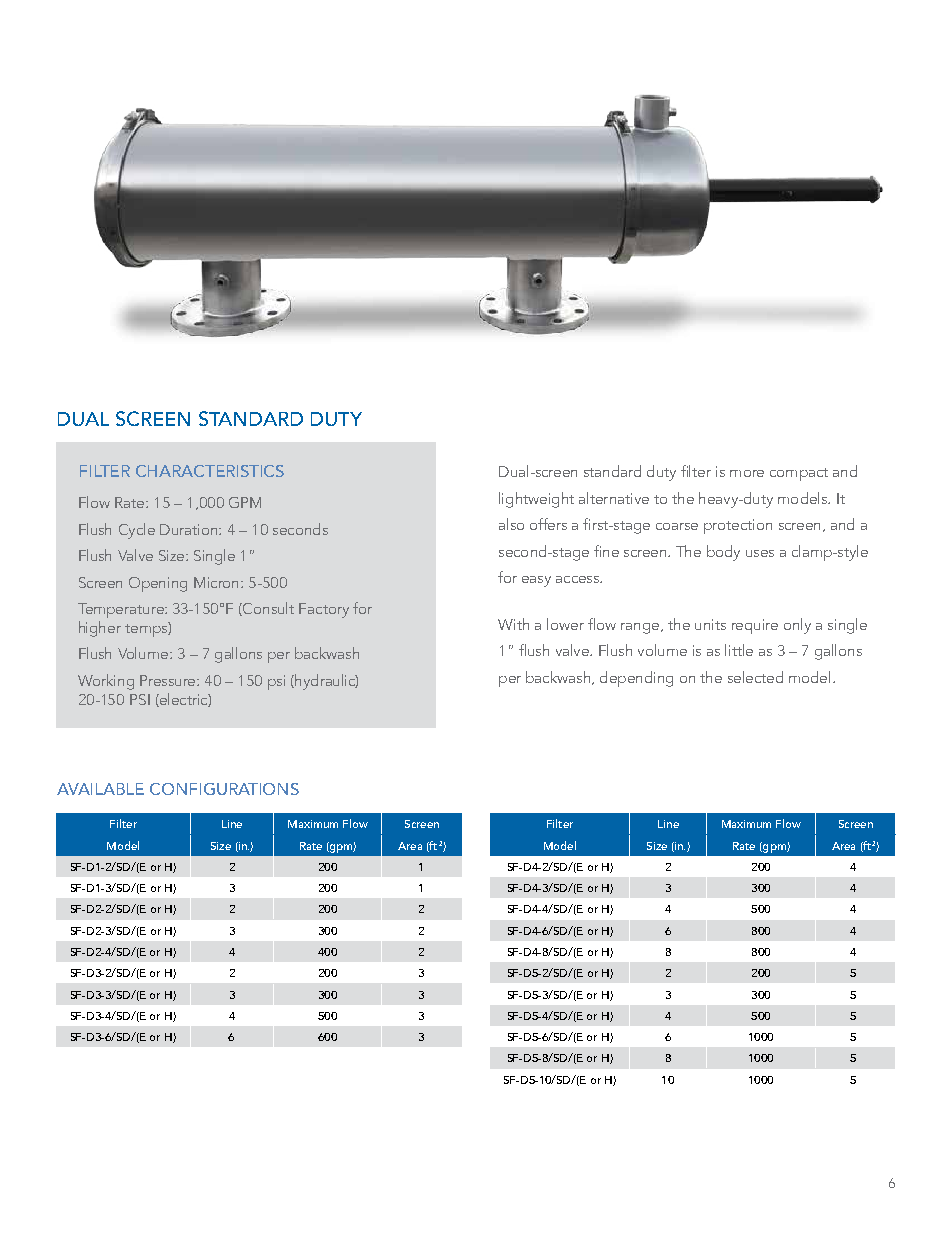 The width and height of the screenshot is (952, 1233). Describe the element at coordinates (224, 789) in the screenshot. I see `CONFIGURATIONS` at that location.
